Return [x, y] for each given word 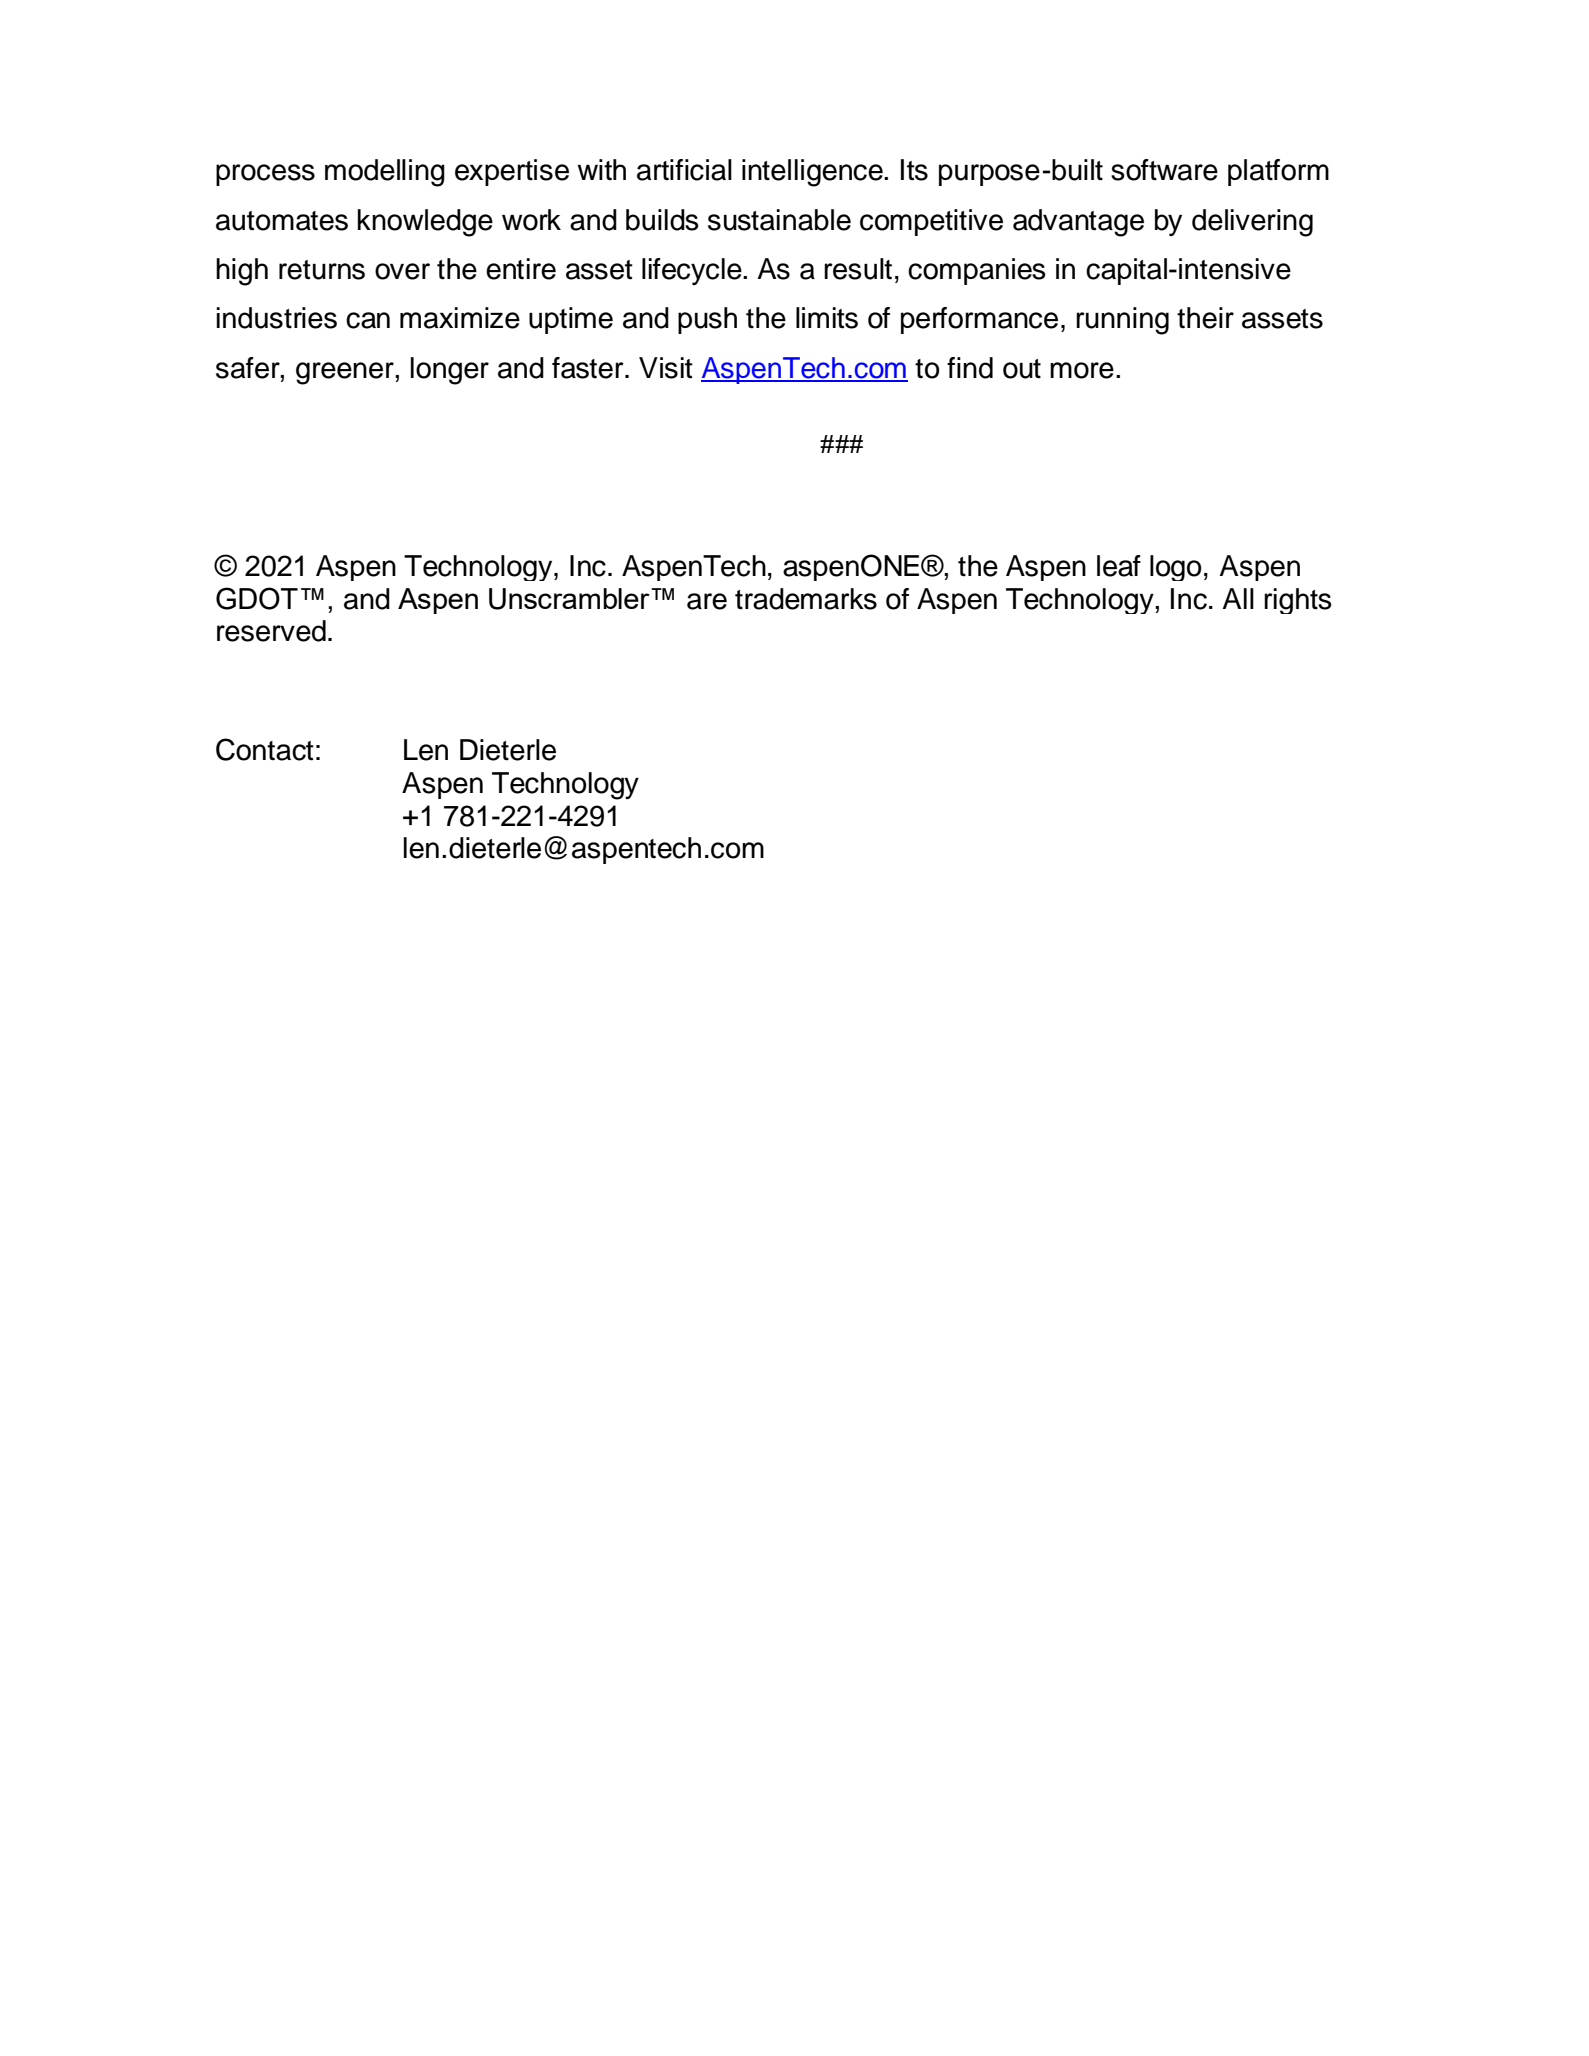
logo [1176, 568]
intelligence [813, 173]
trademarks [806, 599]
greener [346, 373]
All [1238, 598]
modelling [385, 173]
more [1082, 370]
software [1164, 170]
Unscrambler [570, 599]
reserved [271, 631]
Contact [265, 749]
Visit [666, 368]
